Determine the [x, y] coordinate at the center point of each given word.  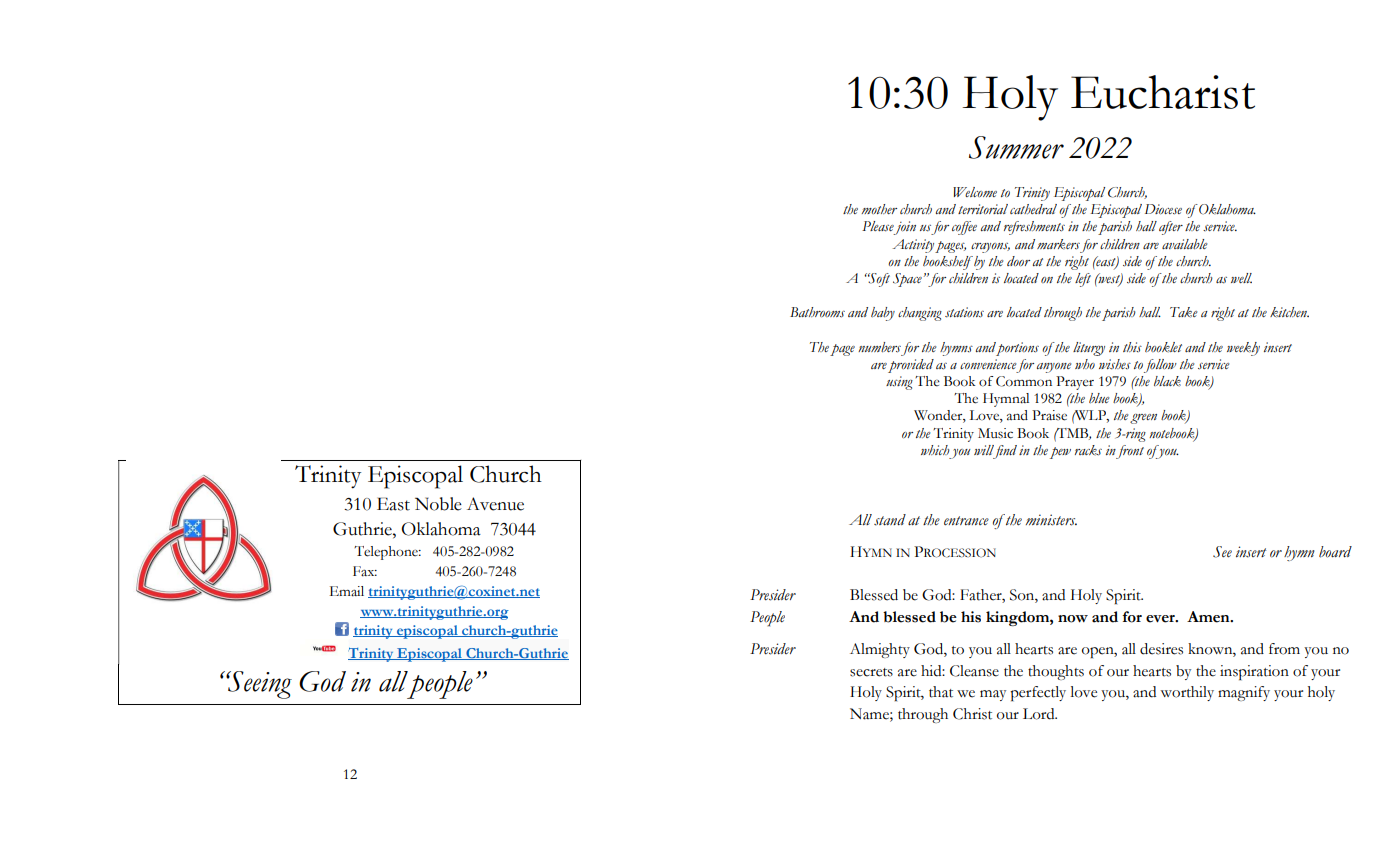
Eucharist [1163, 92]
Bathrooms [817, 312]
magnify [1244, 693]
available [1184, 244]
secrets [871, 672]
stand [890, 520]
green [1143, 419]
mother [879, 209]
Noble [438, 504]
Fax [365, 571]
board [1335, 552]
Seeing [259, 685]
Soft [879, 280]
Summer [1016, 147]
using [899, 383]
